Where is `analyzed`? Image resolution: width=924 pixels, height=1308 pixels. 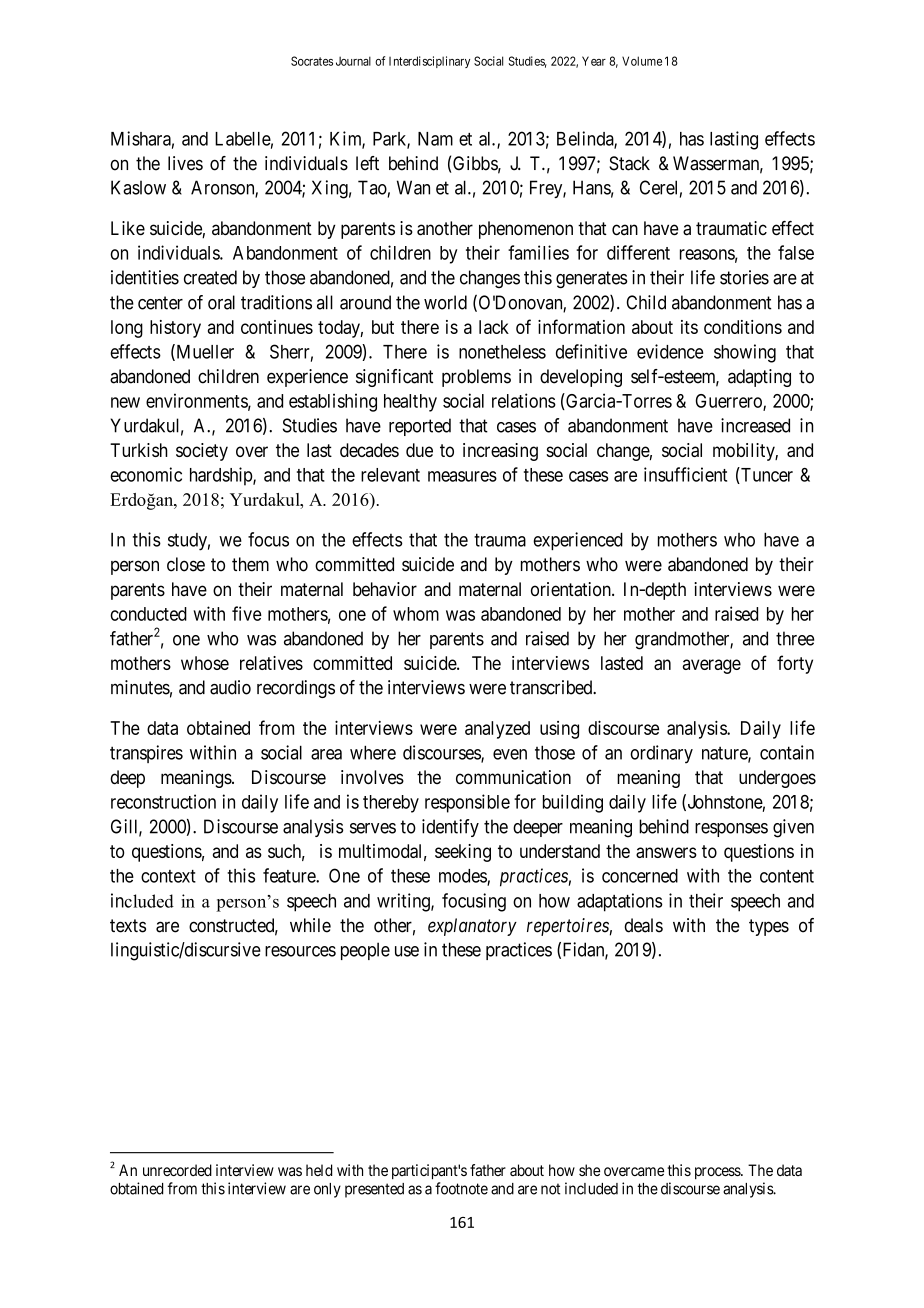
analyzed is located at coordinates (497, 730).
